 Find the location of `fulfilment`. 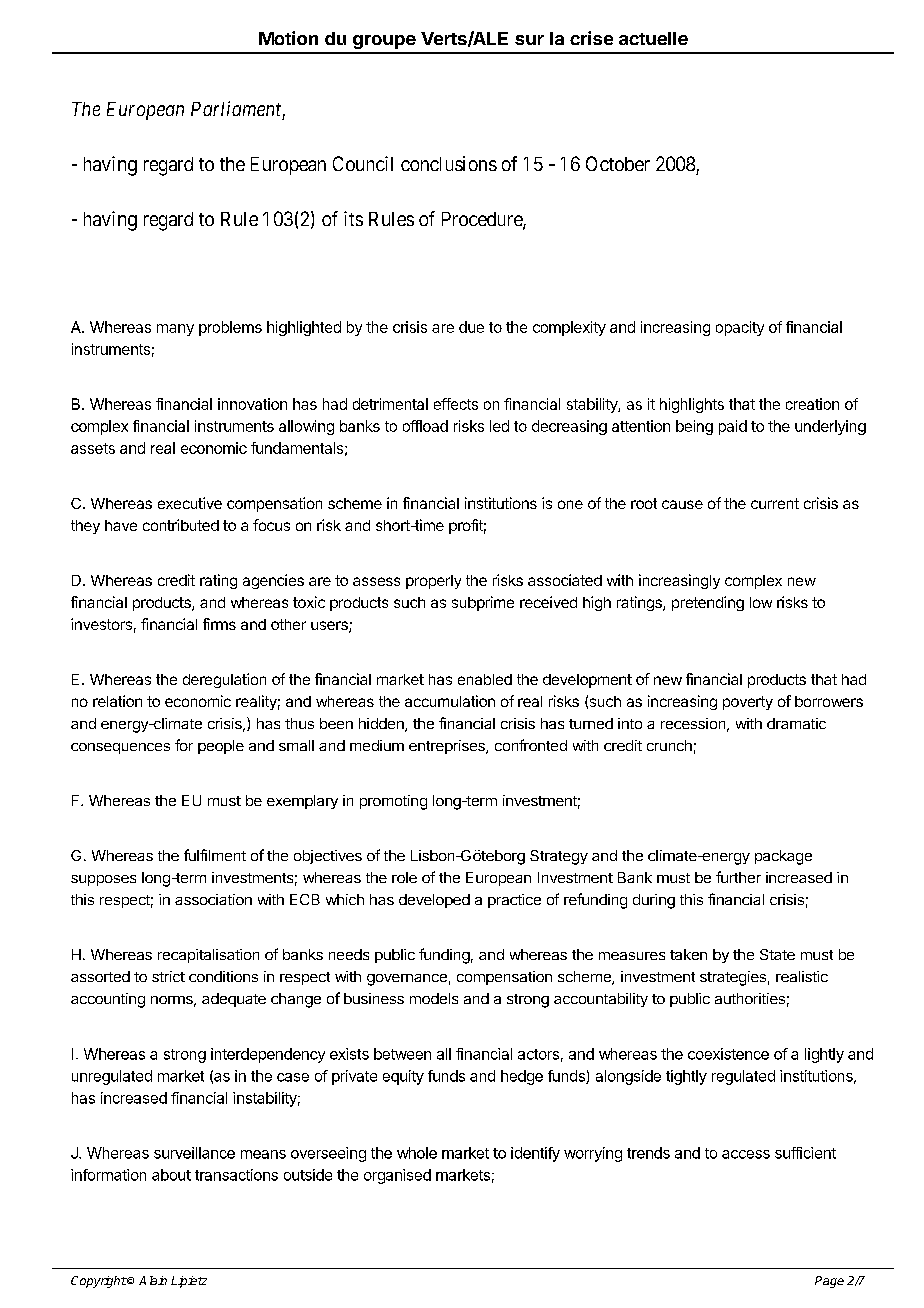

fulfilment is located at coordinates (215, 855).
